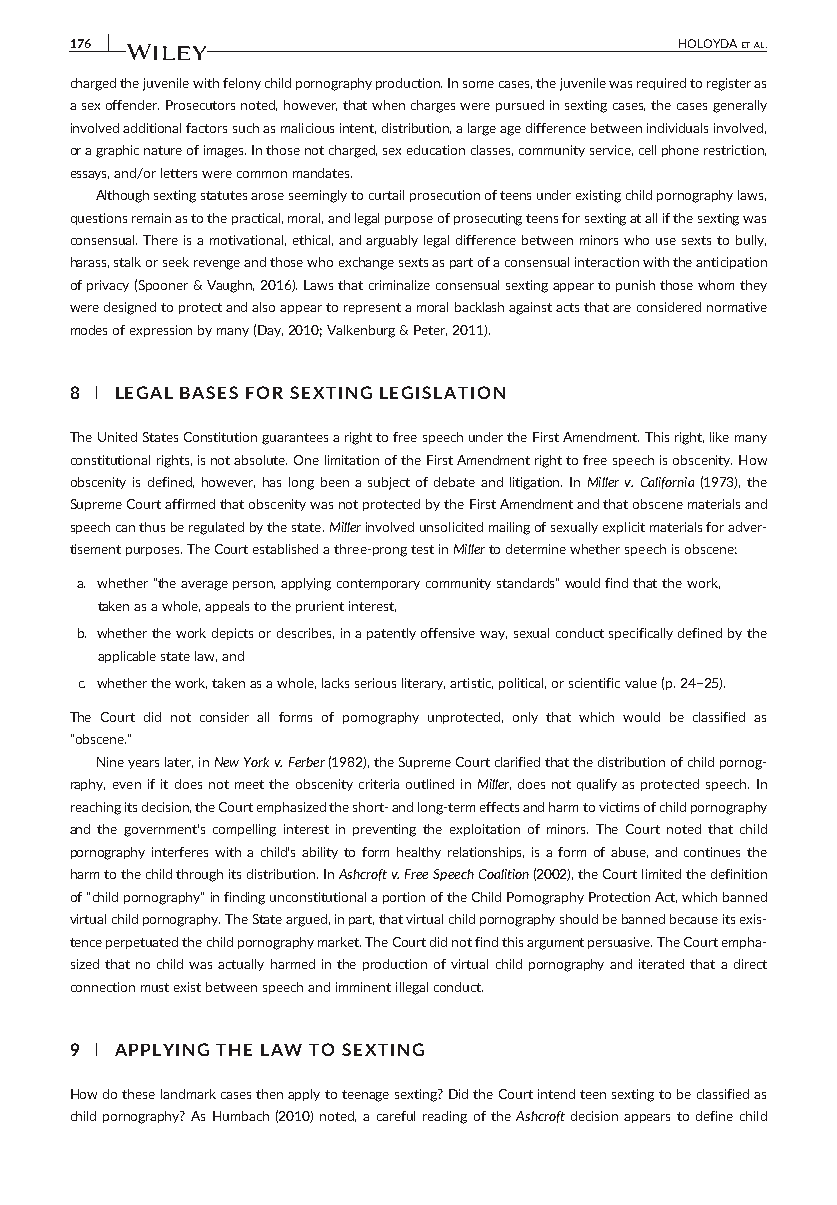 This screenshot has height=1205, width=837. What do you see at coordinates (430, 330) in the screenshot?
I see `Peter` at bounding box center [430, 330].
